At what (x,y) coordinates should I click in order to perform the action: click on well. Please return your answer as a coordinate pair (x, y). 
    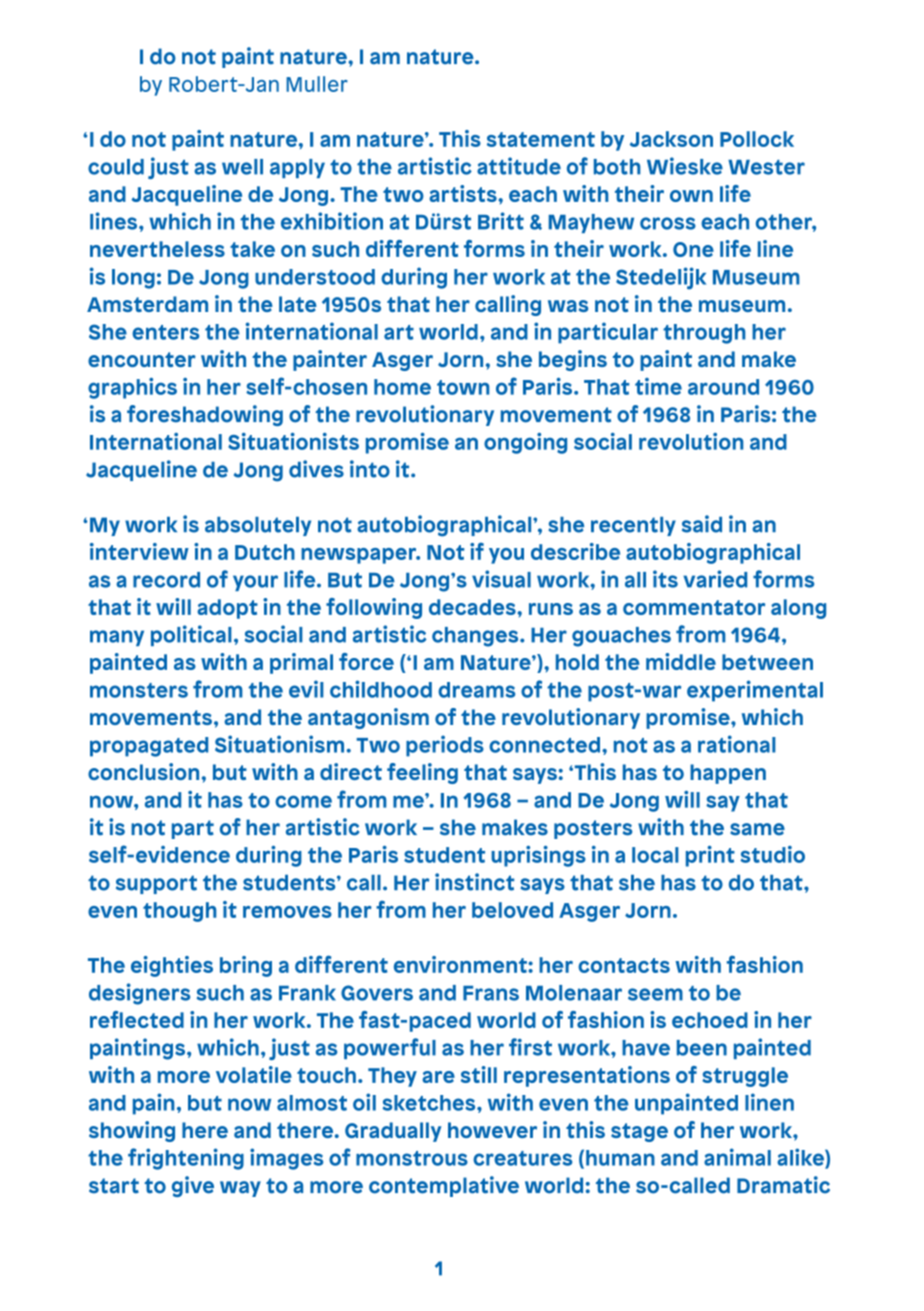
    Looking at the image, I should click on (242, 167).
